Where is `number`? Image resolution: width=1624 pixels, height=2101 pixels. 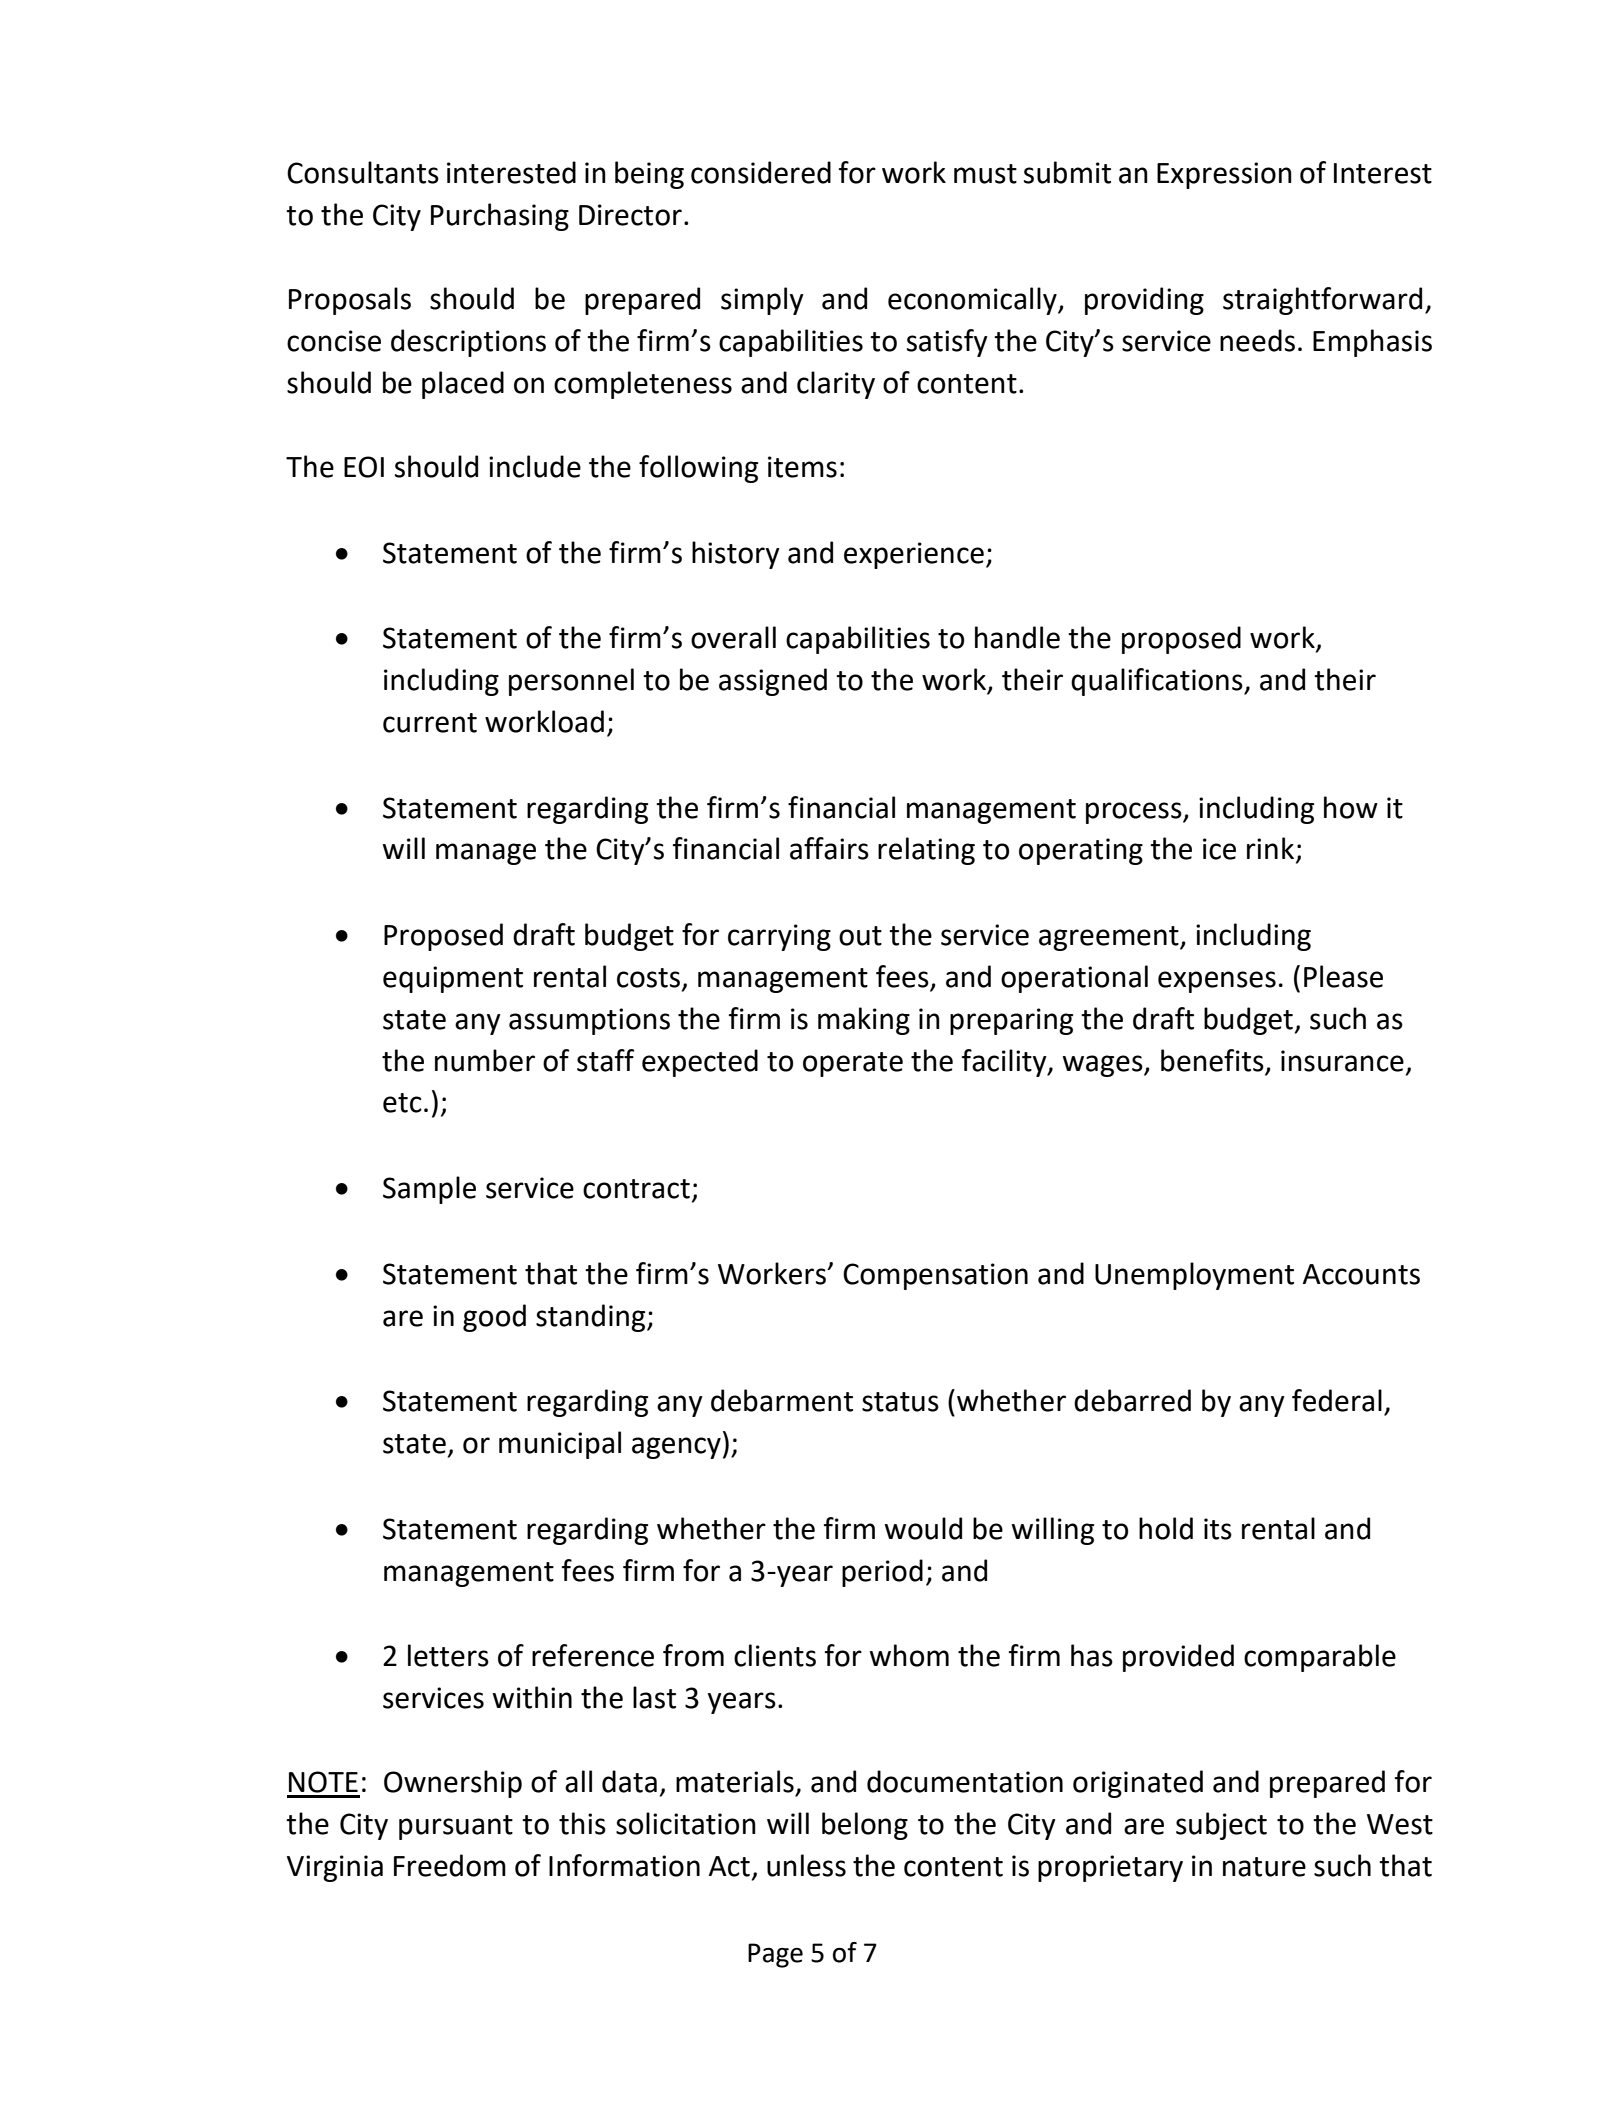 number is located at coordinates (485, 1060).
